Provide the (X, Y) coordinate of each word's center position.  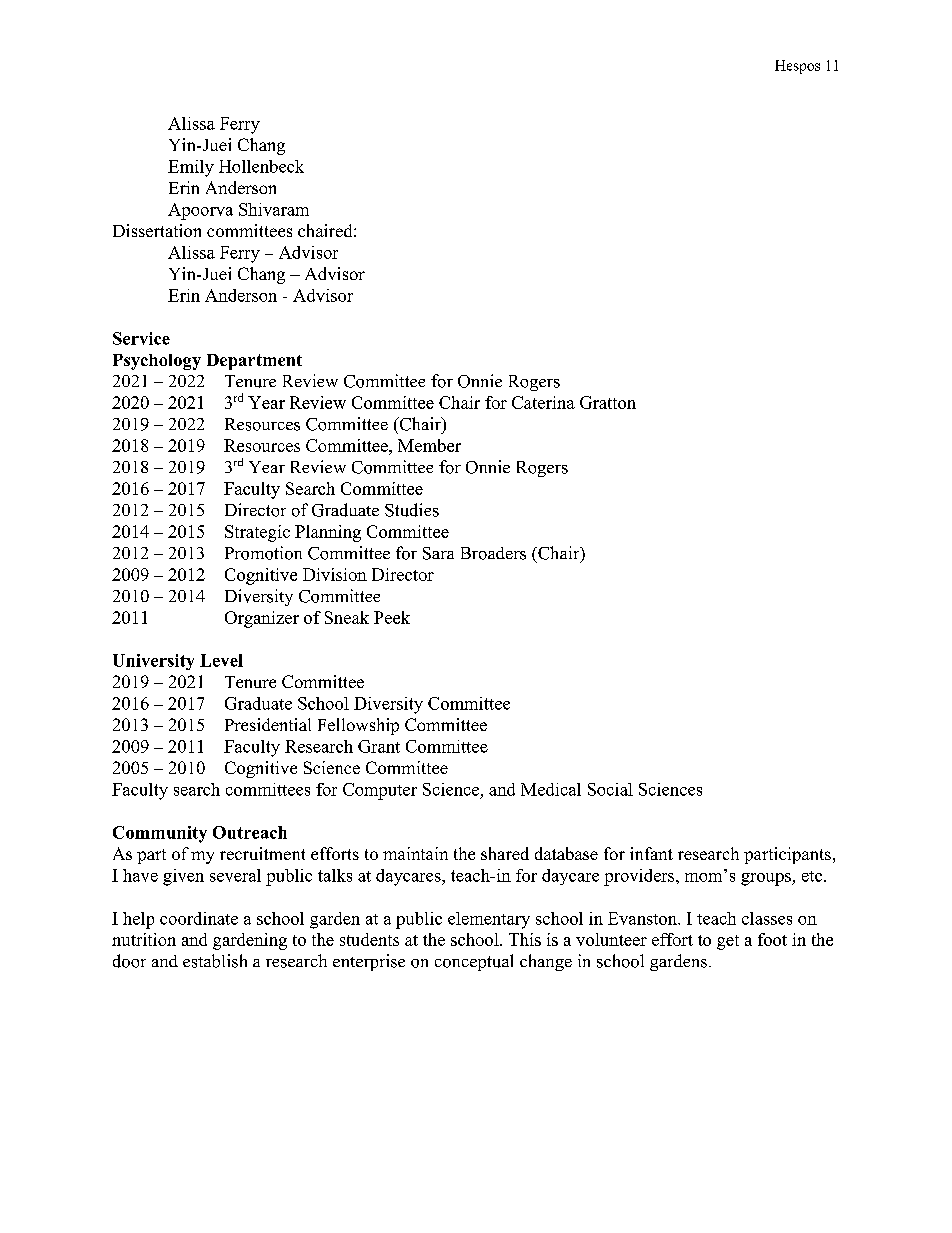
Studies (412, 510)
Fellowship (358, 726)
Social (610, 789)
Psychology (157, 362)
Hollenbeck (261, 166)
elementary (489, 920)
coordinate (199, 918)
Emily (191, 168)
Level (221, 660)
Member (429, 445)
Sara (438, 553)
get (728, 942)
